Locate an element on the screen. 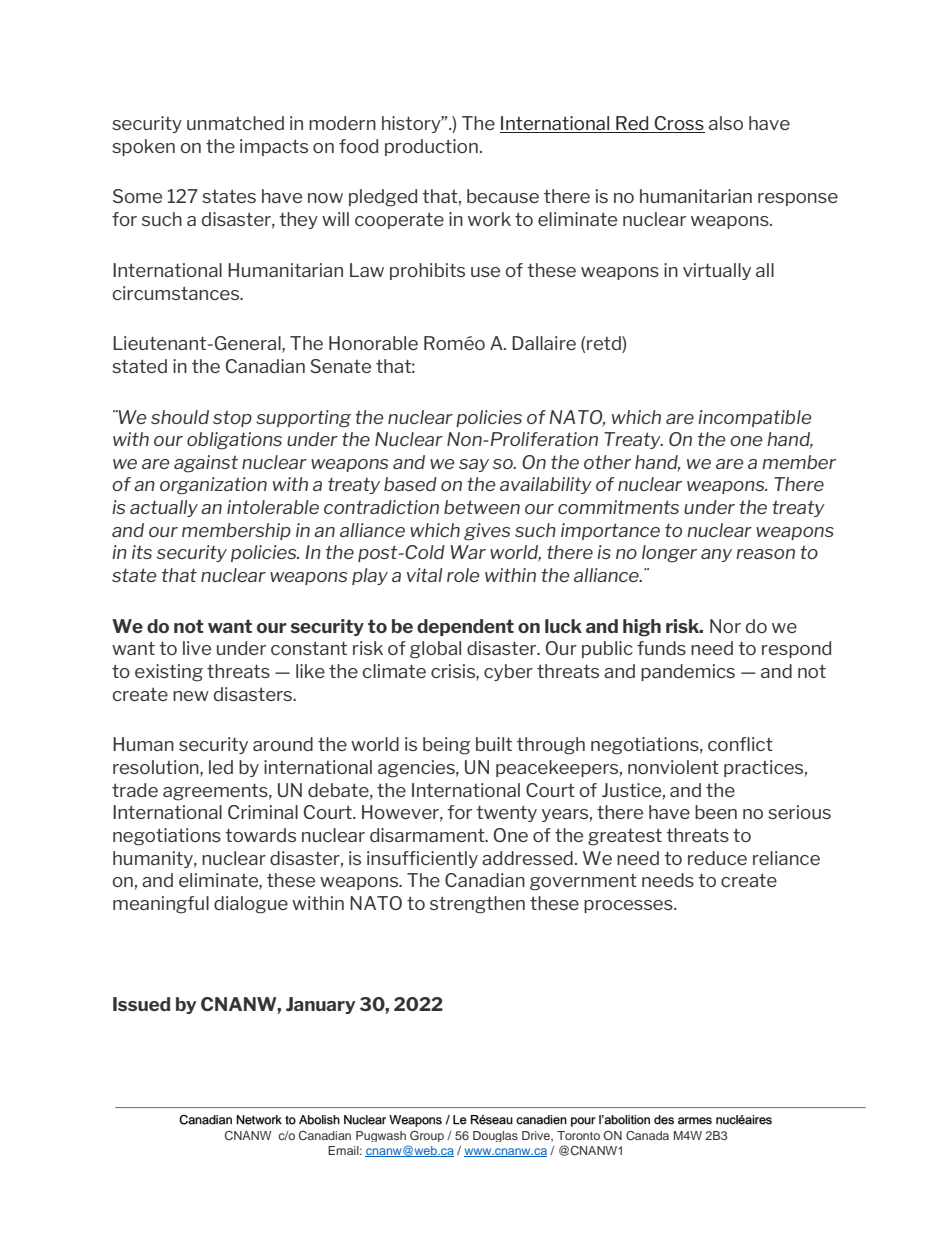 This screenshot has height=1233, width=952. also is located at coordinates (726, 123).
